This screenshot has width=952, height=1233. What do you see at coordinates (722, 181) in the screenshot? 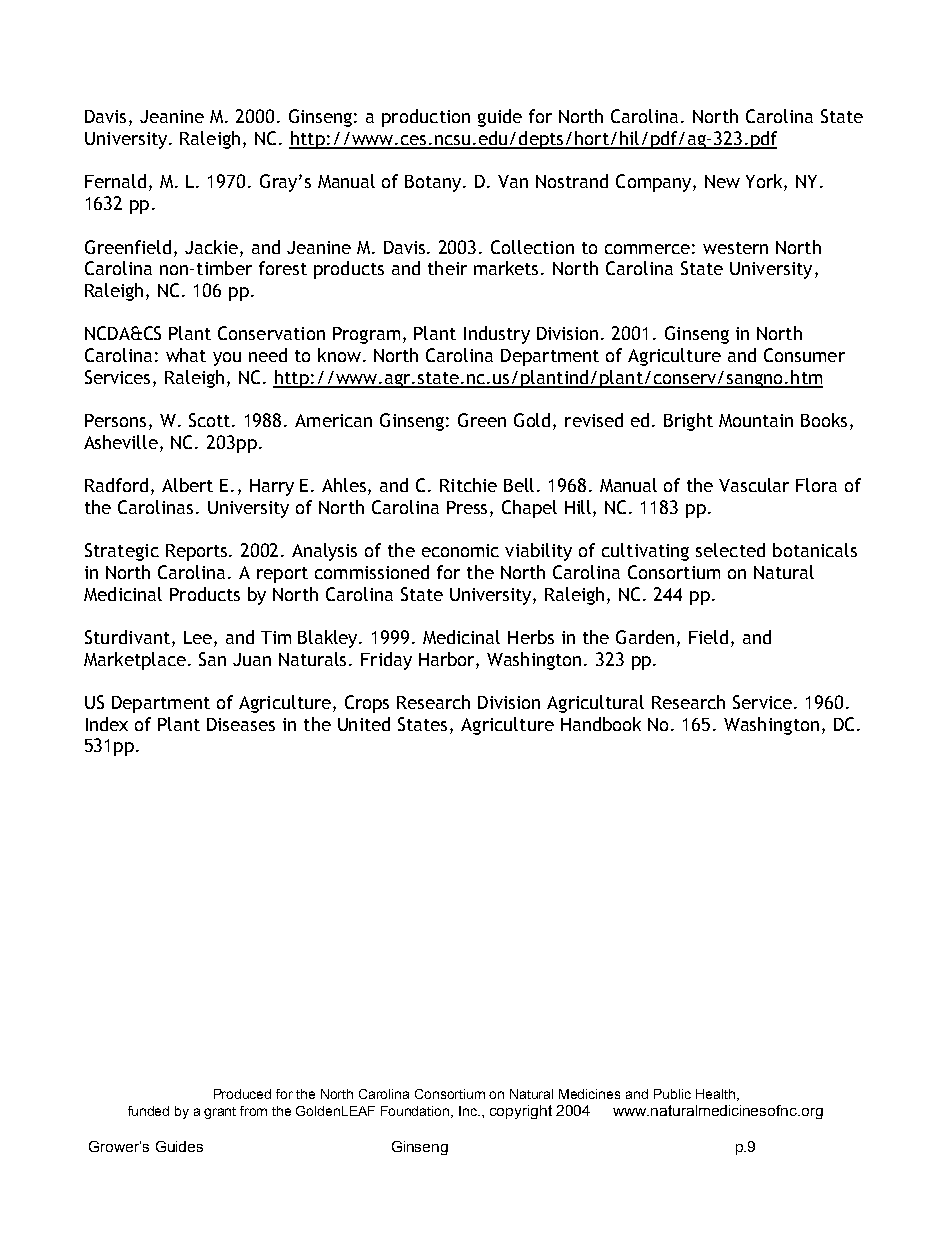
I see `New` at bounding box center [722, 181].
